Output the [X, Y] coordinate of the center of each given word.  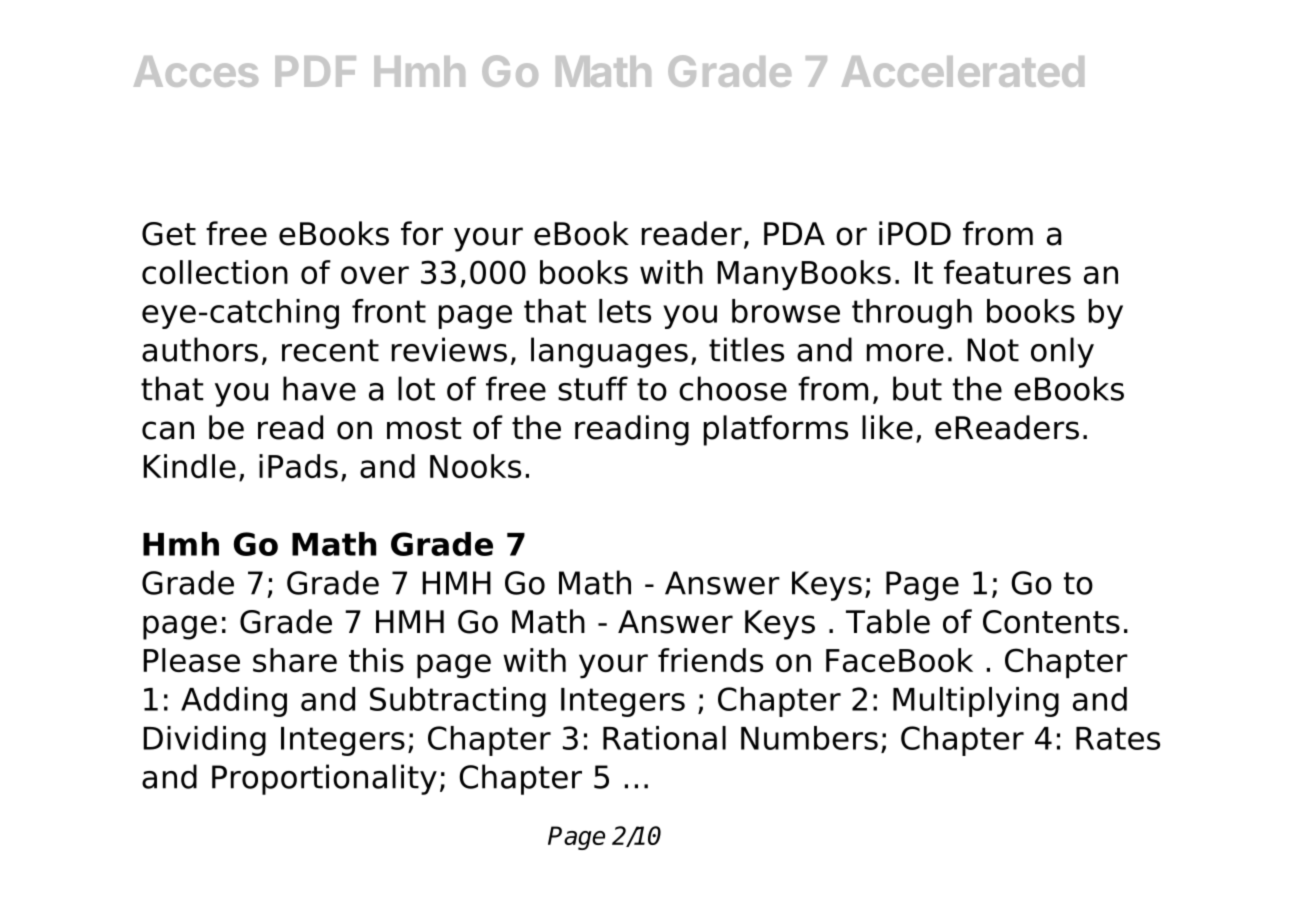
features [1007, 272]
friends [710, 660]
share [295, 660]
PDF [315, 71]
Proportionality [324, 779]
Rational [664, 738]
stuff [593, 388]
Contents [1051, 622]
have [319, 388]
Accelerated [963, 71]
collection [215, 272]
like [887, 427]
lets [625, 311]
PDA [794, 233]
